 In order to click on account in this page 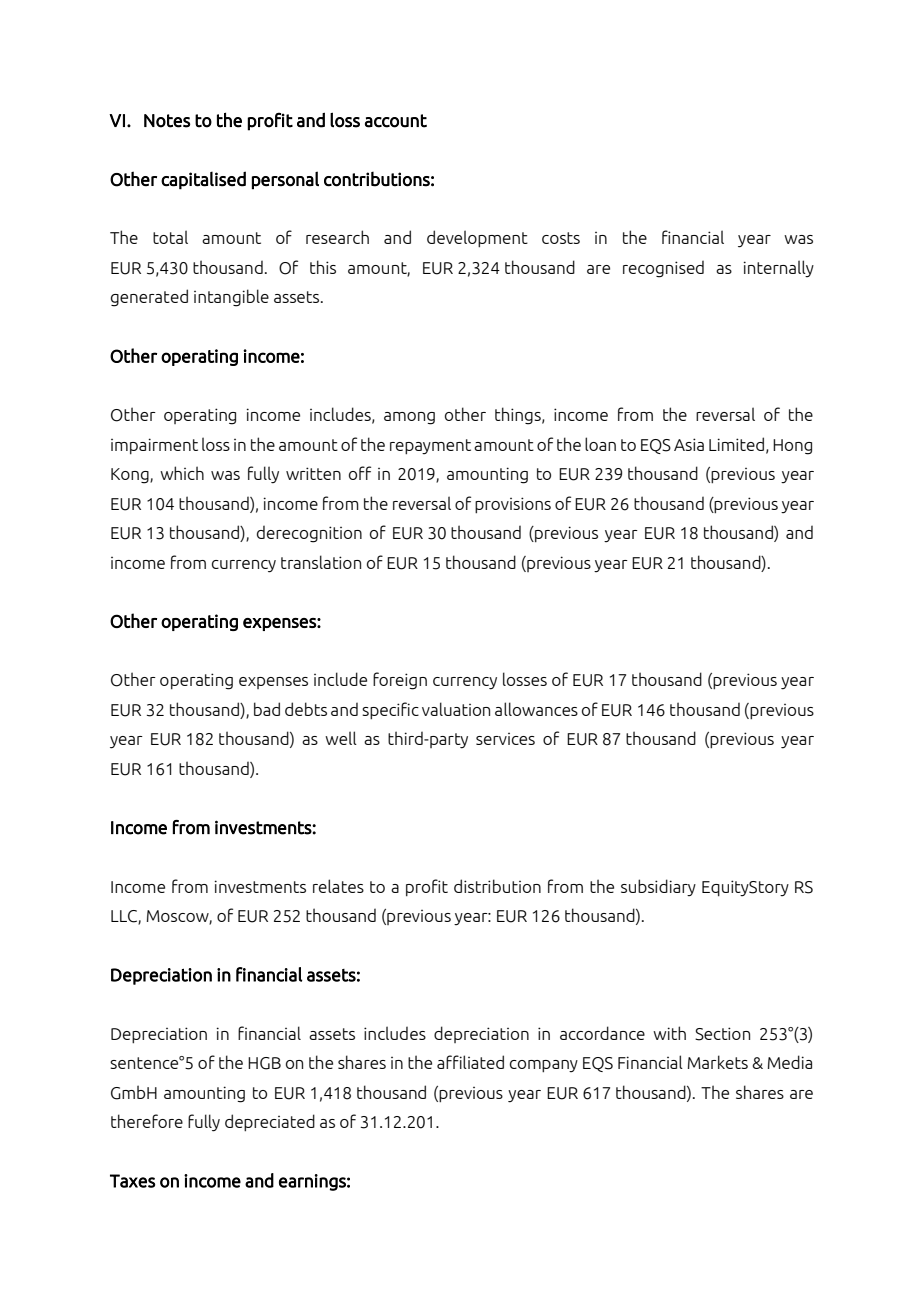, I will do `click(396, 121)`.
